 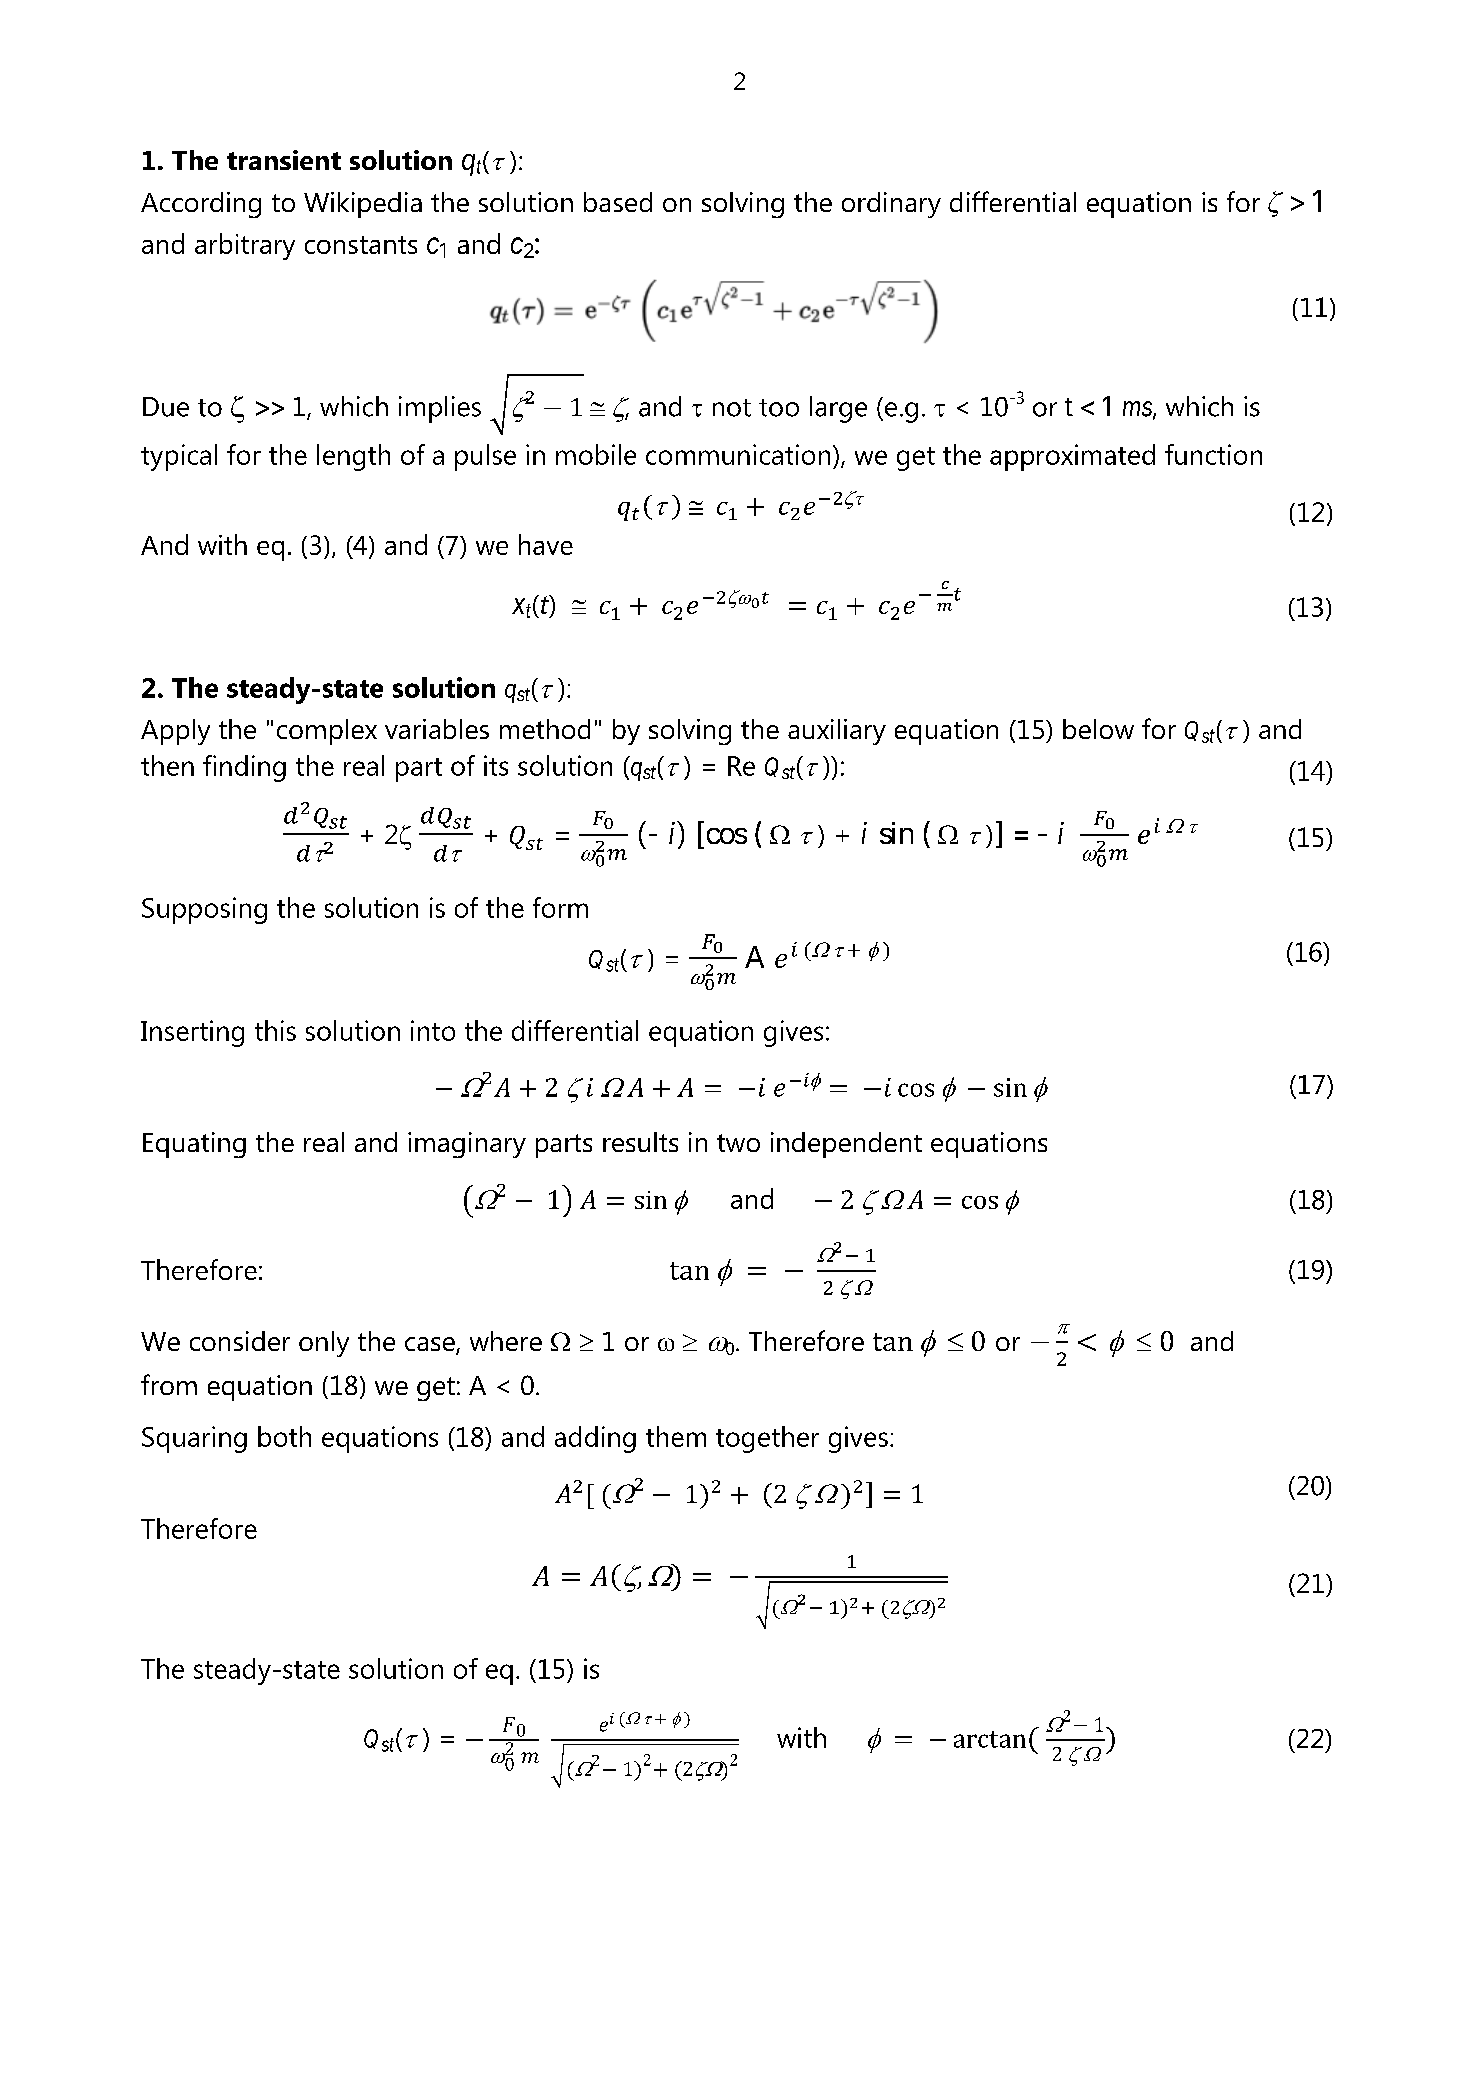 What do you see at coordinates (546, 544) in the document?
I see `have` at bounding box center [546, 544].
